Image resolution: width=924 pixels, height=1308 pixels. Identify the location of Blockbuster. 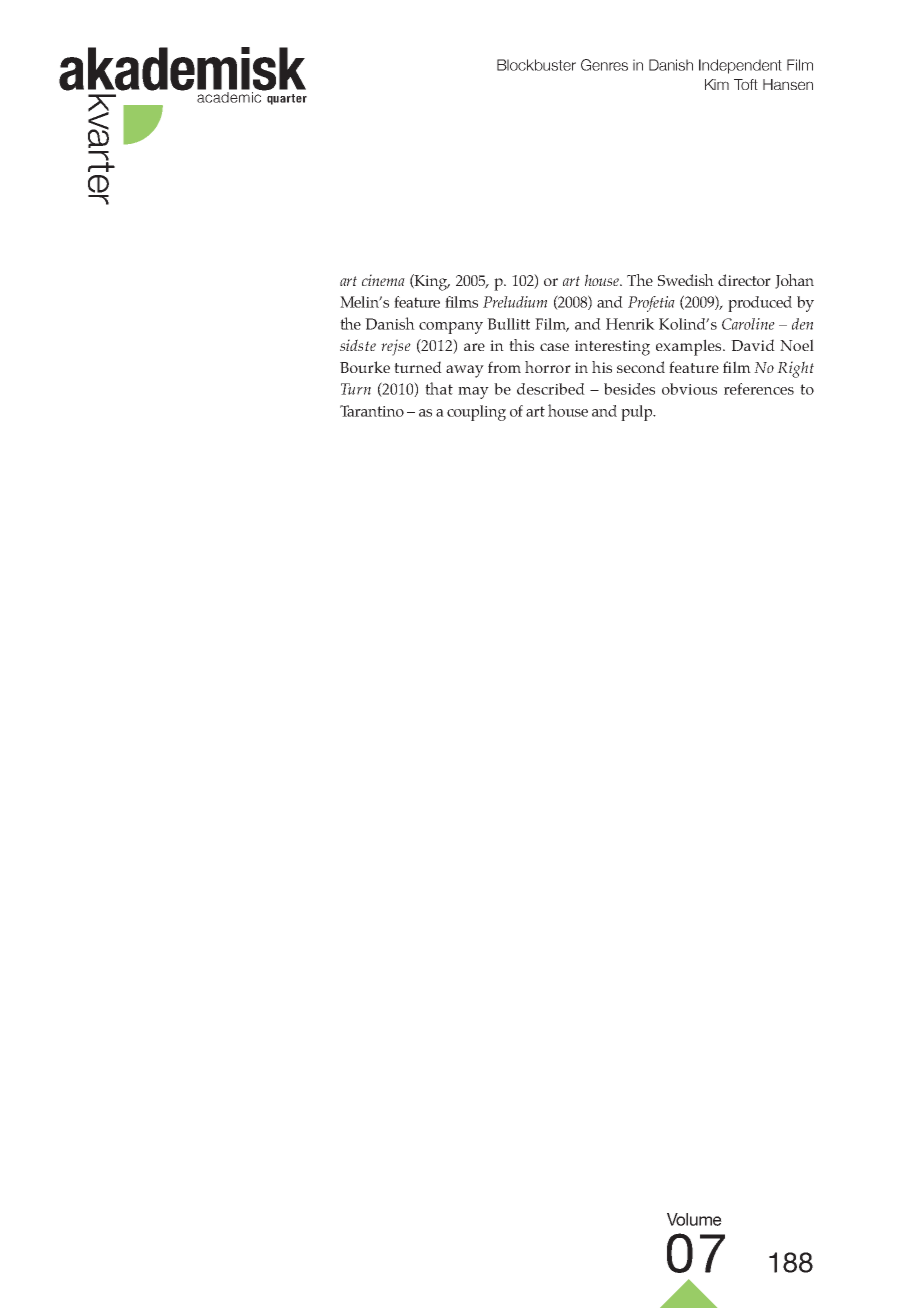
(536, 65).
